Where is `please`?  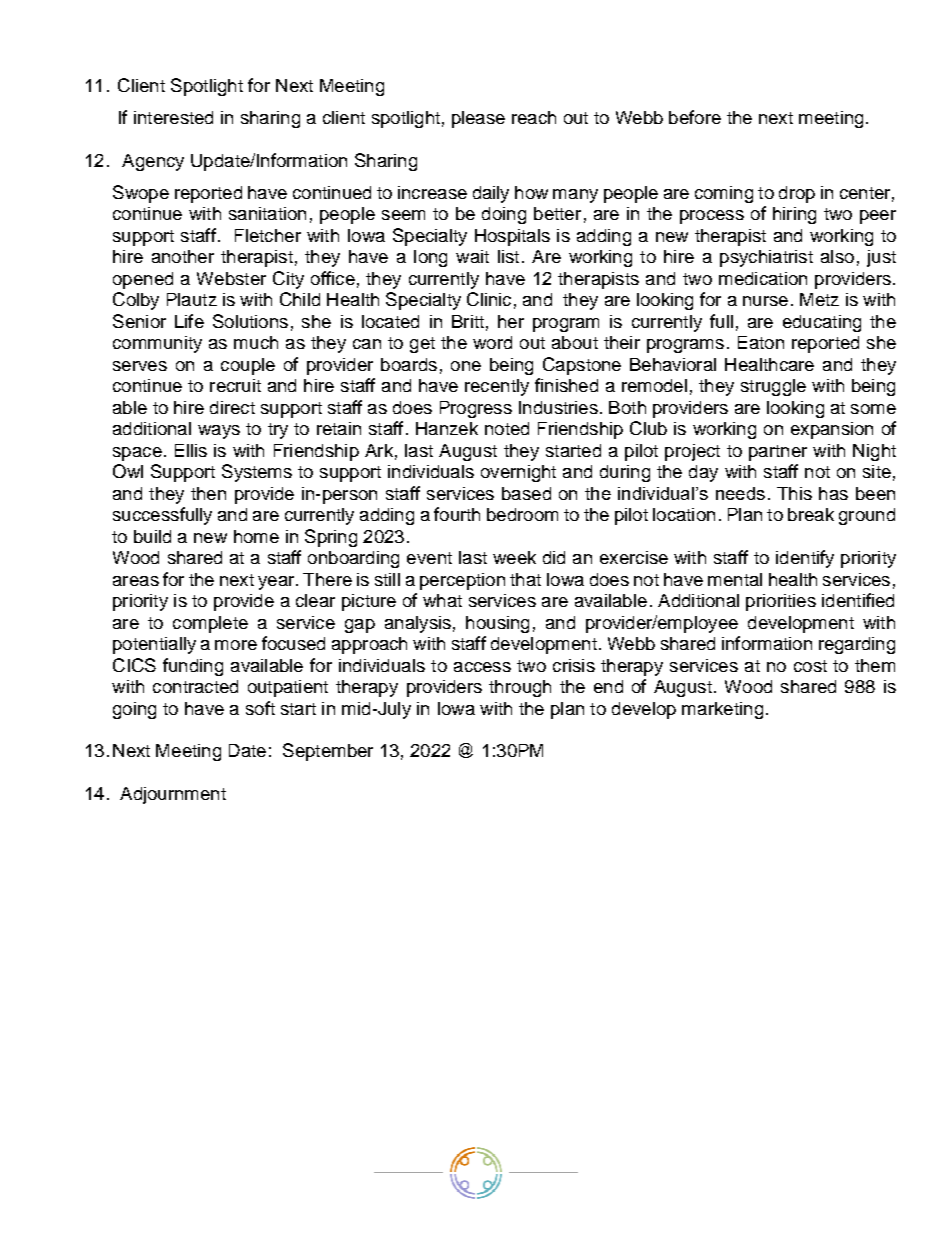 please is located at coordinates (478, 119).
